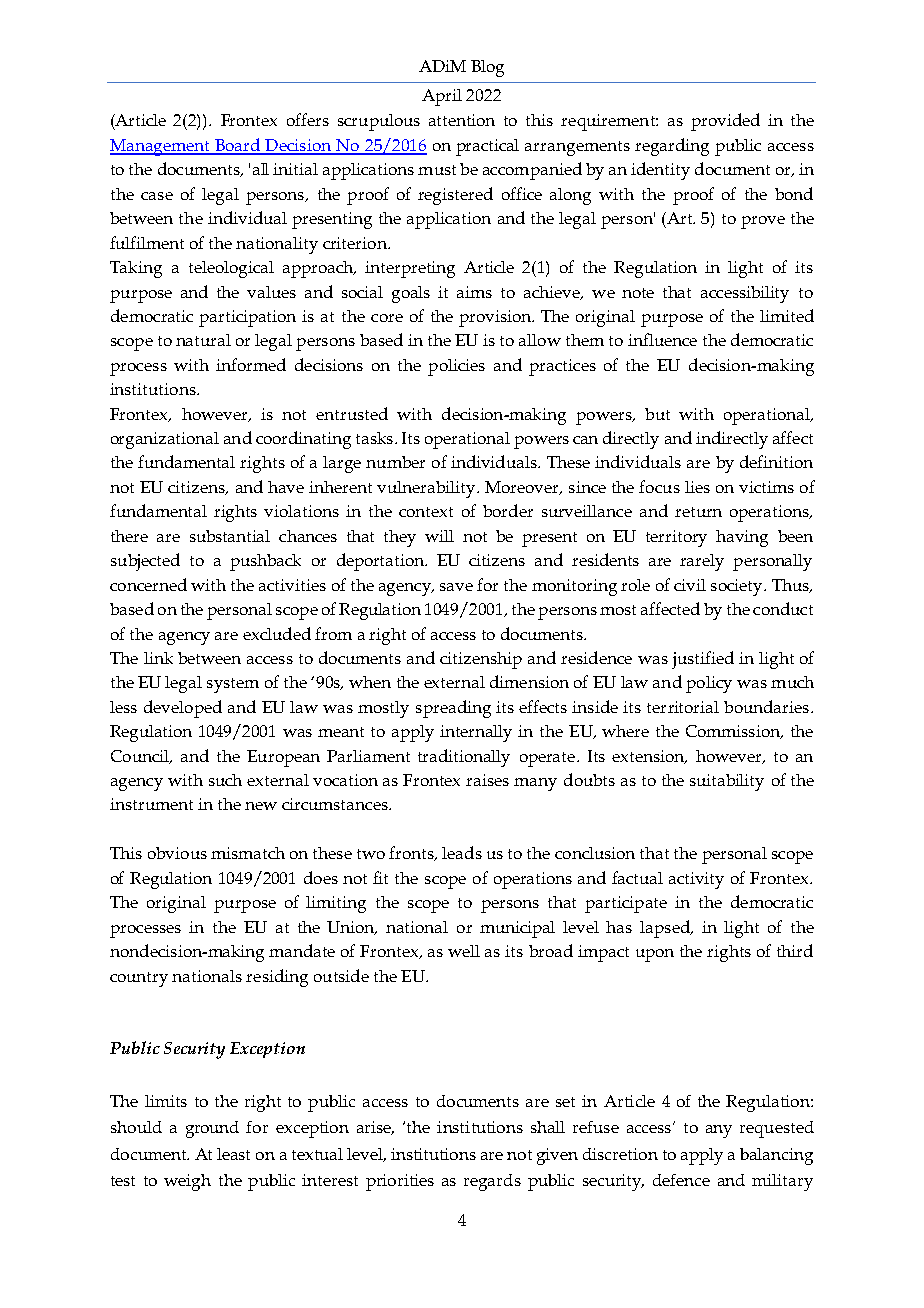 This page has height=1308, width=924. What do you see at coordinates (237, 146) in the page?
I see `Board` at bounding box center [237, 146].
